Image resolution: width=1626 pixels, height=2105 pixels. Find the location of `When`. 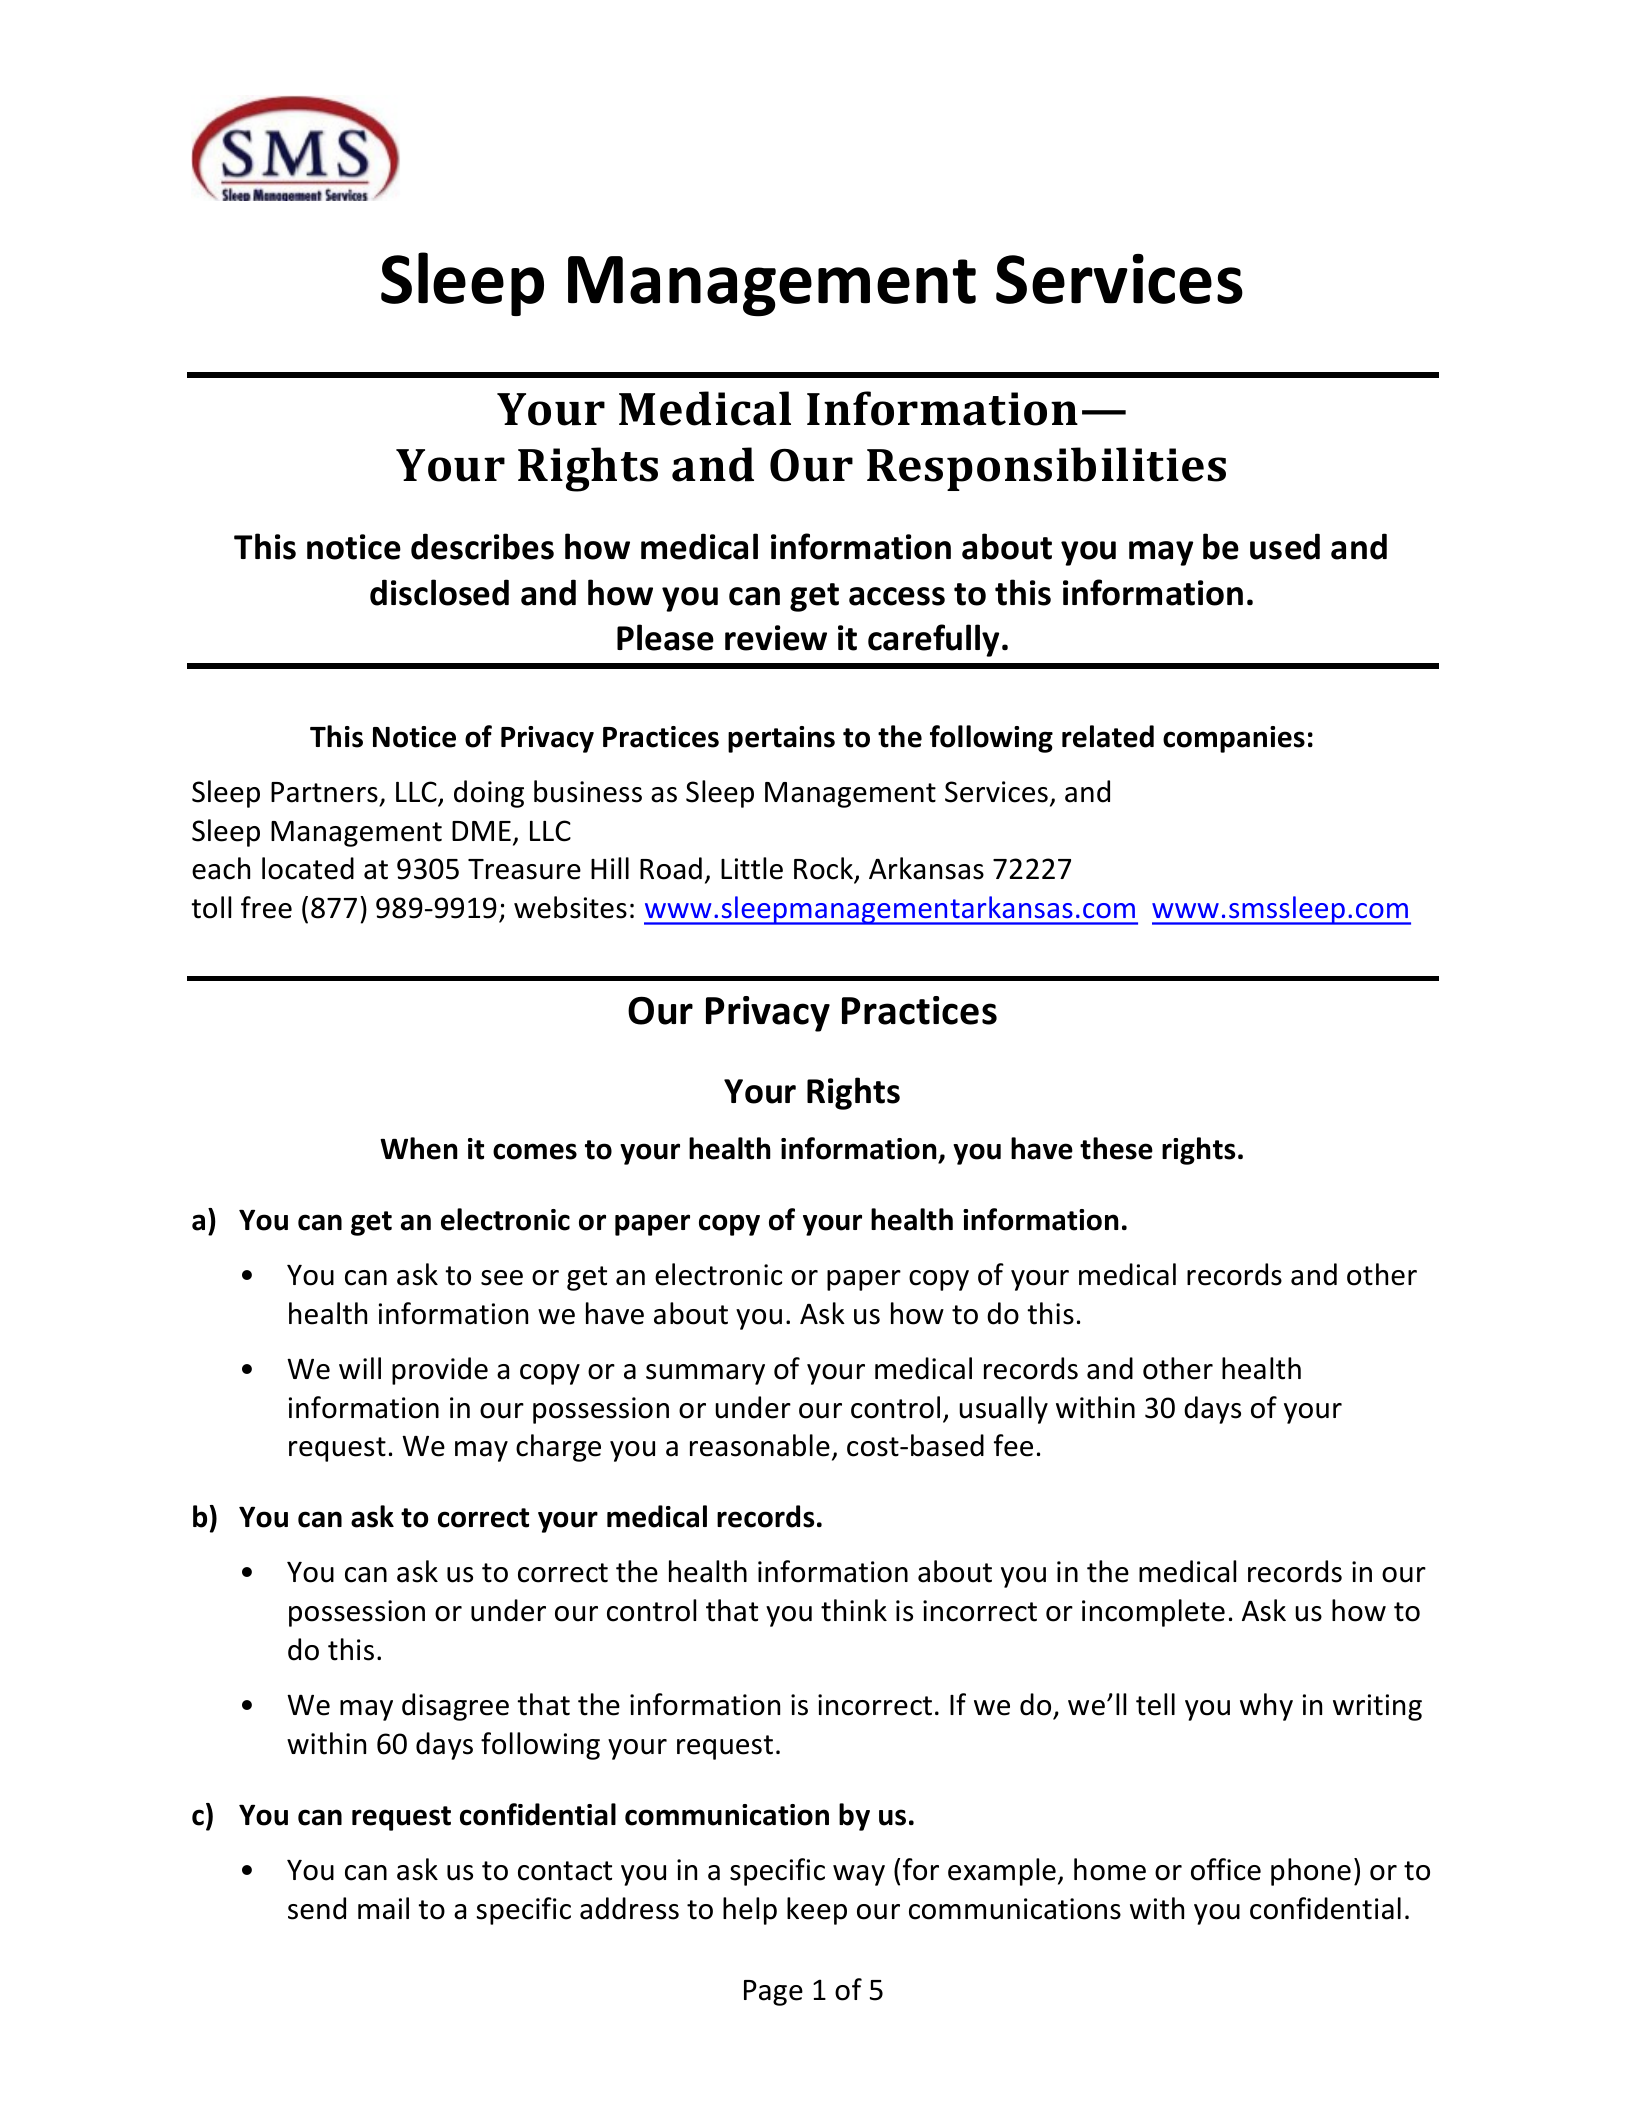

When is located at coordinates (419, 1148).
